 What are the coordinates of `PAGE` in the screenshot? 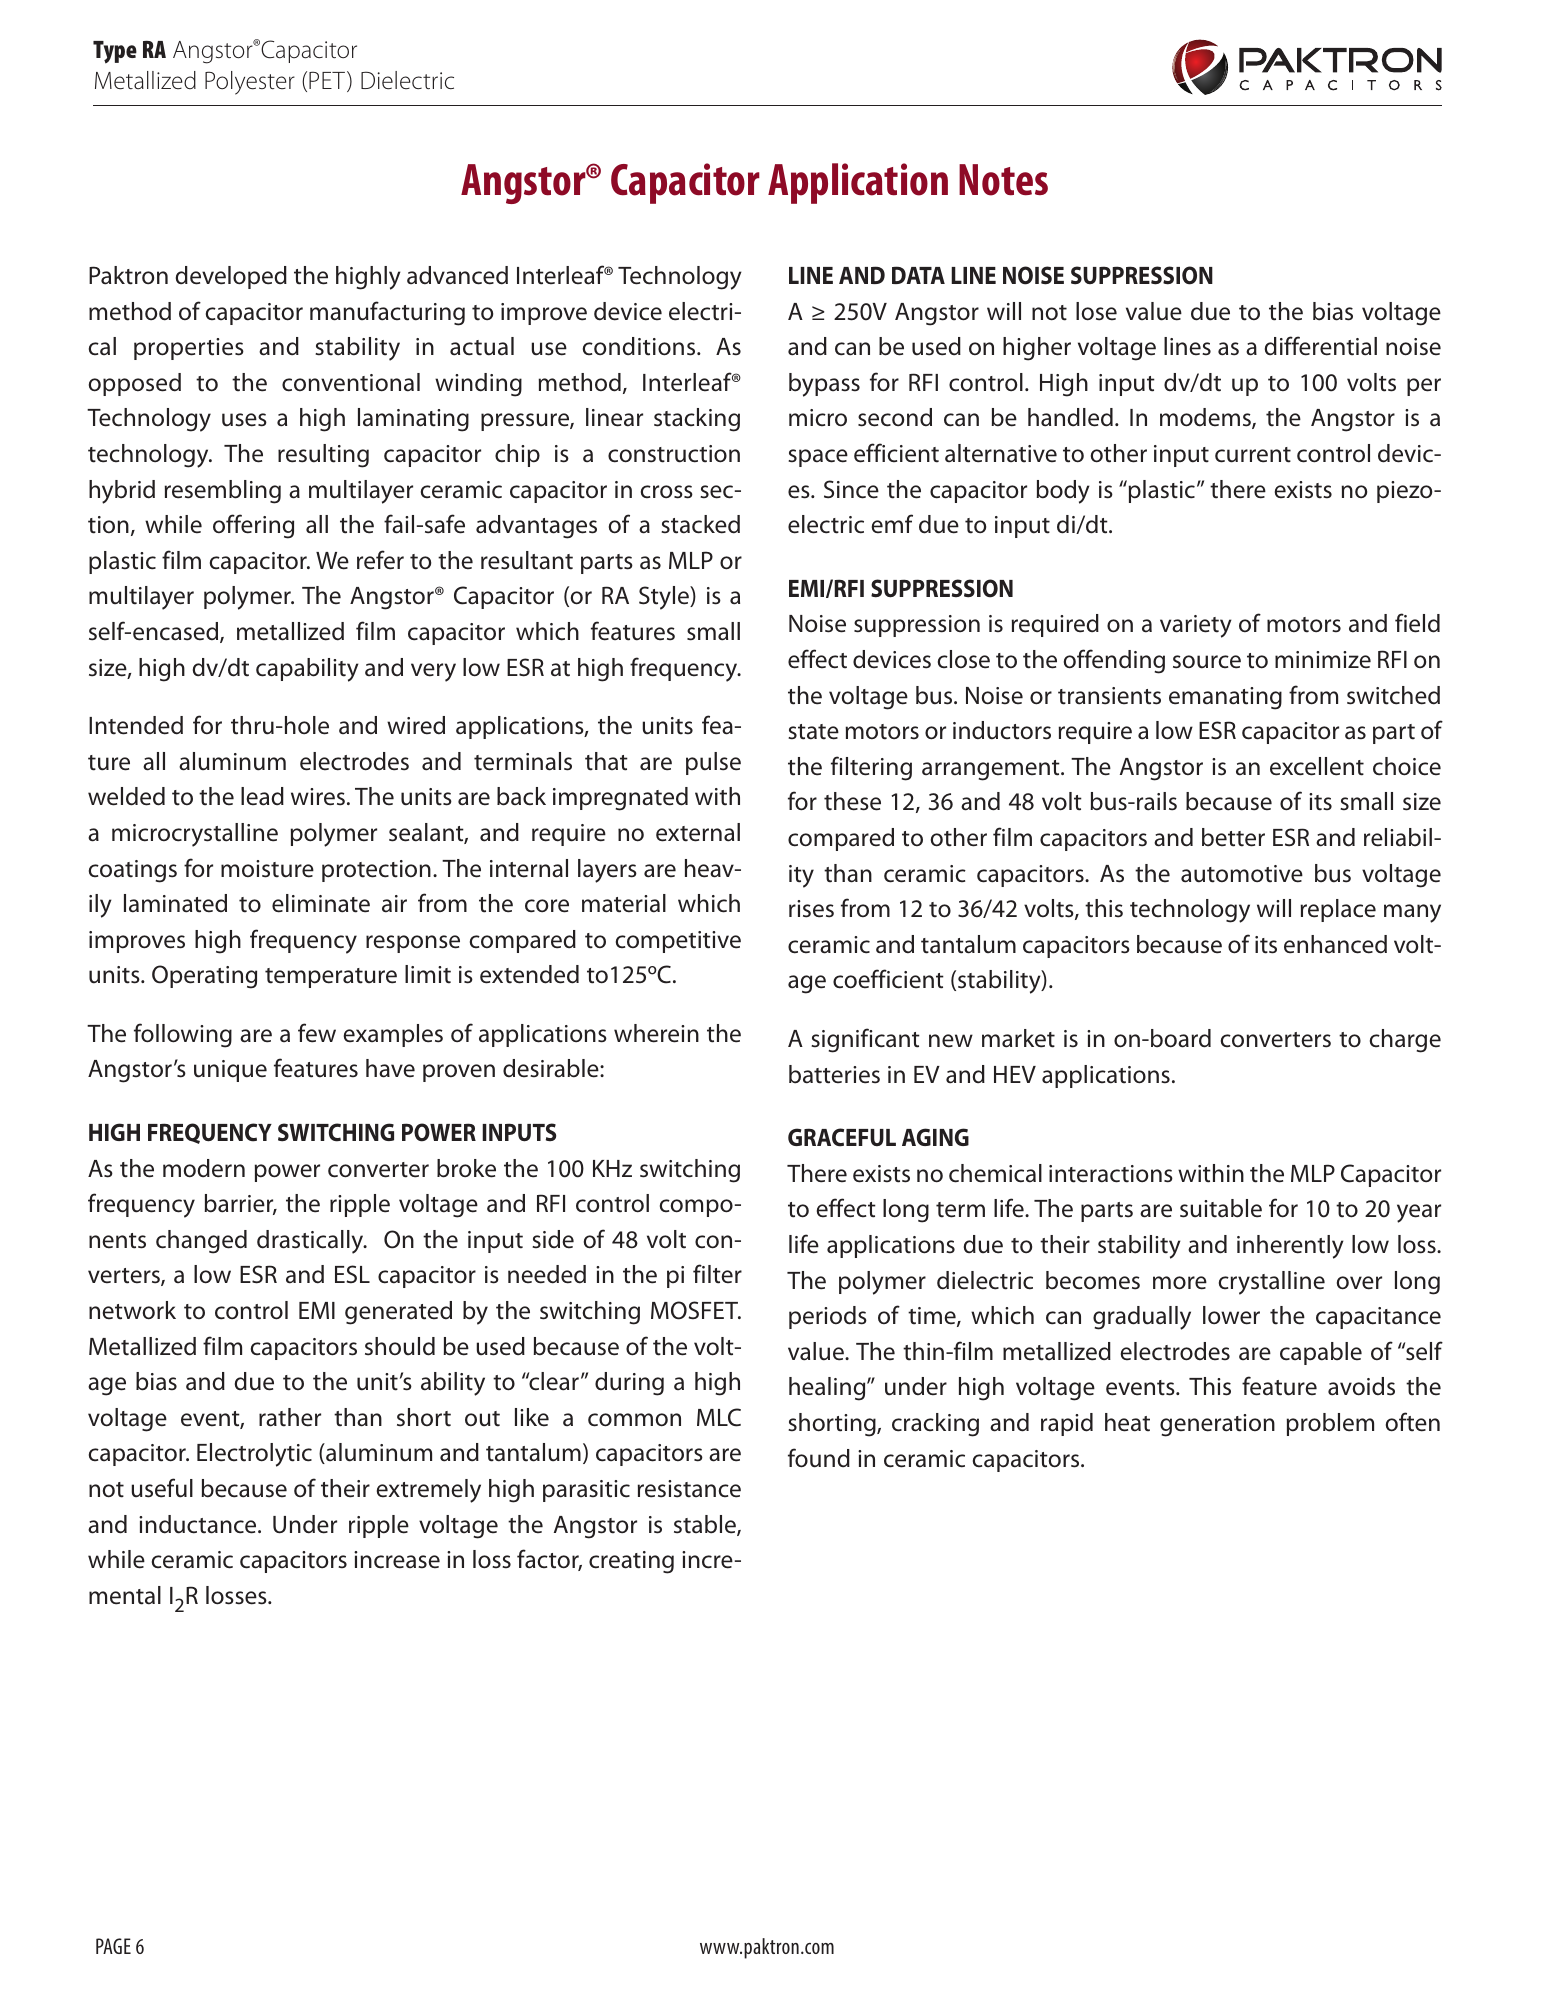 It's located at (113, 1946).
